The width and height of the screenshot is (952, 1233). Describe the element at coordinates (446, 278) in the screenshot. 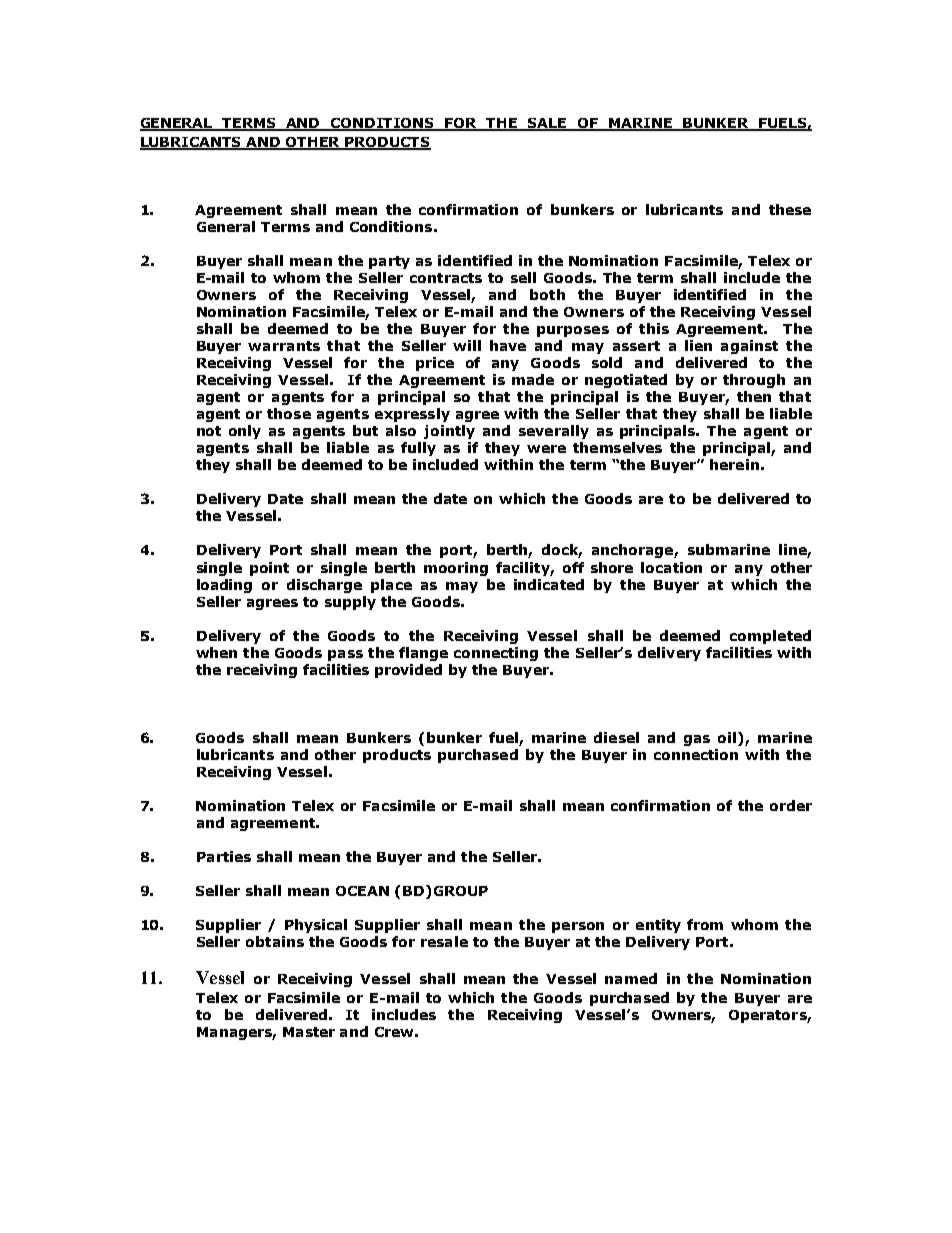

I see `contracts` at that location.
